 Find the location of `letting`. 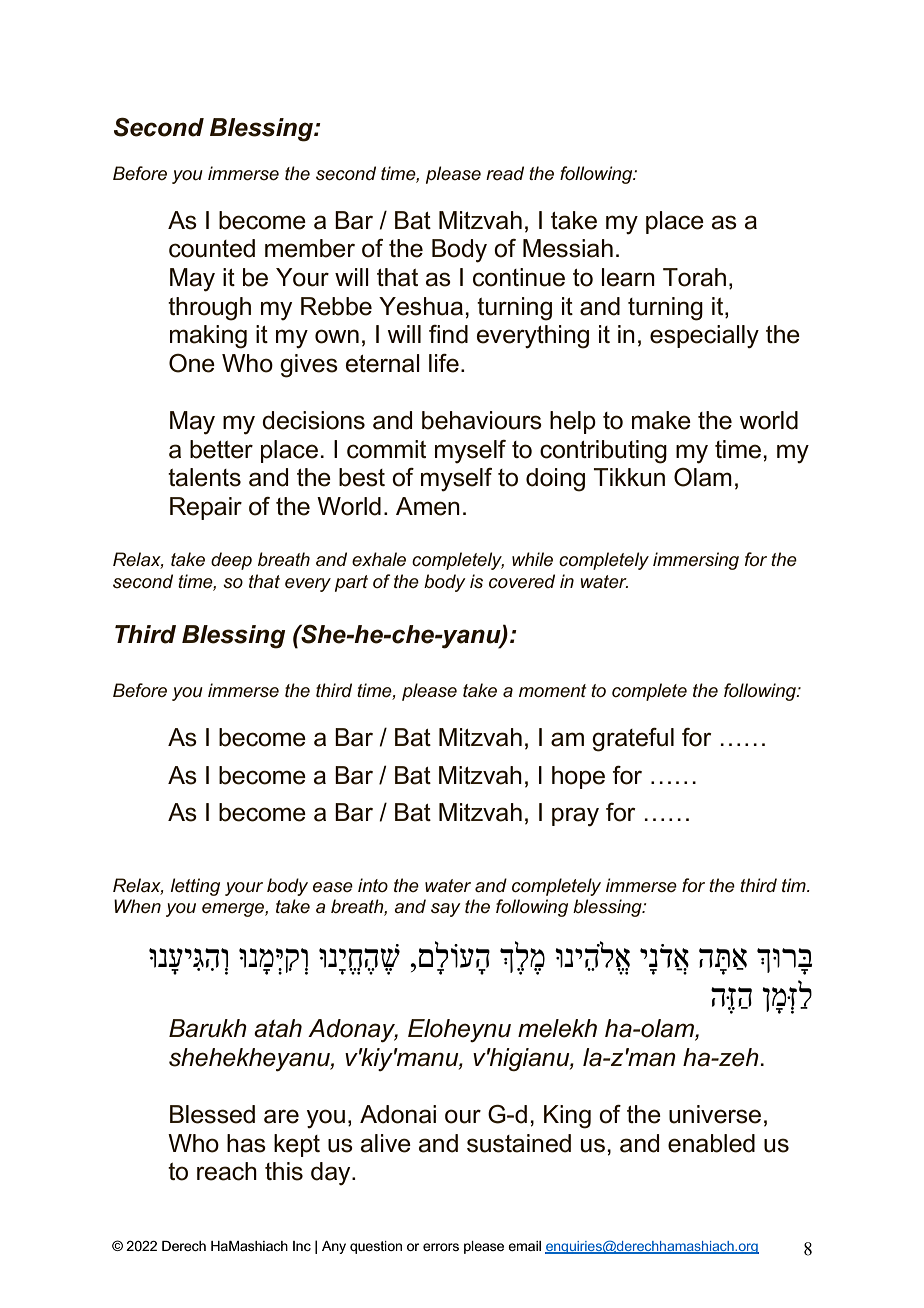

letting is located at coordinates (195, 887).
